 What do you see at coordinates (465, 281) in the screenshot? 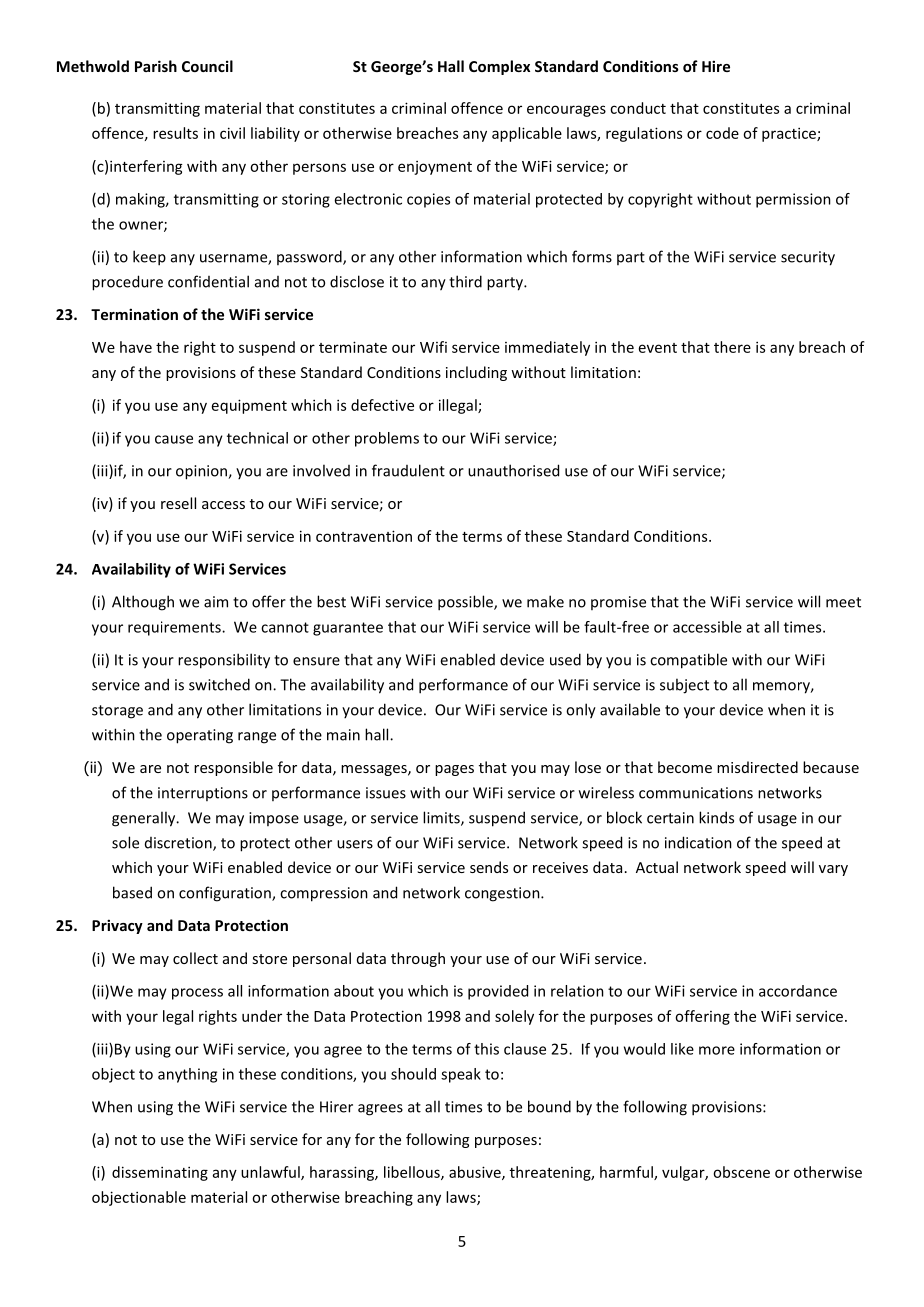
I see `third` at bounding box center [465, 281].
